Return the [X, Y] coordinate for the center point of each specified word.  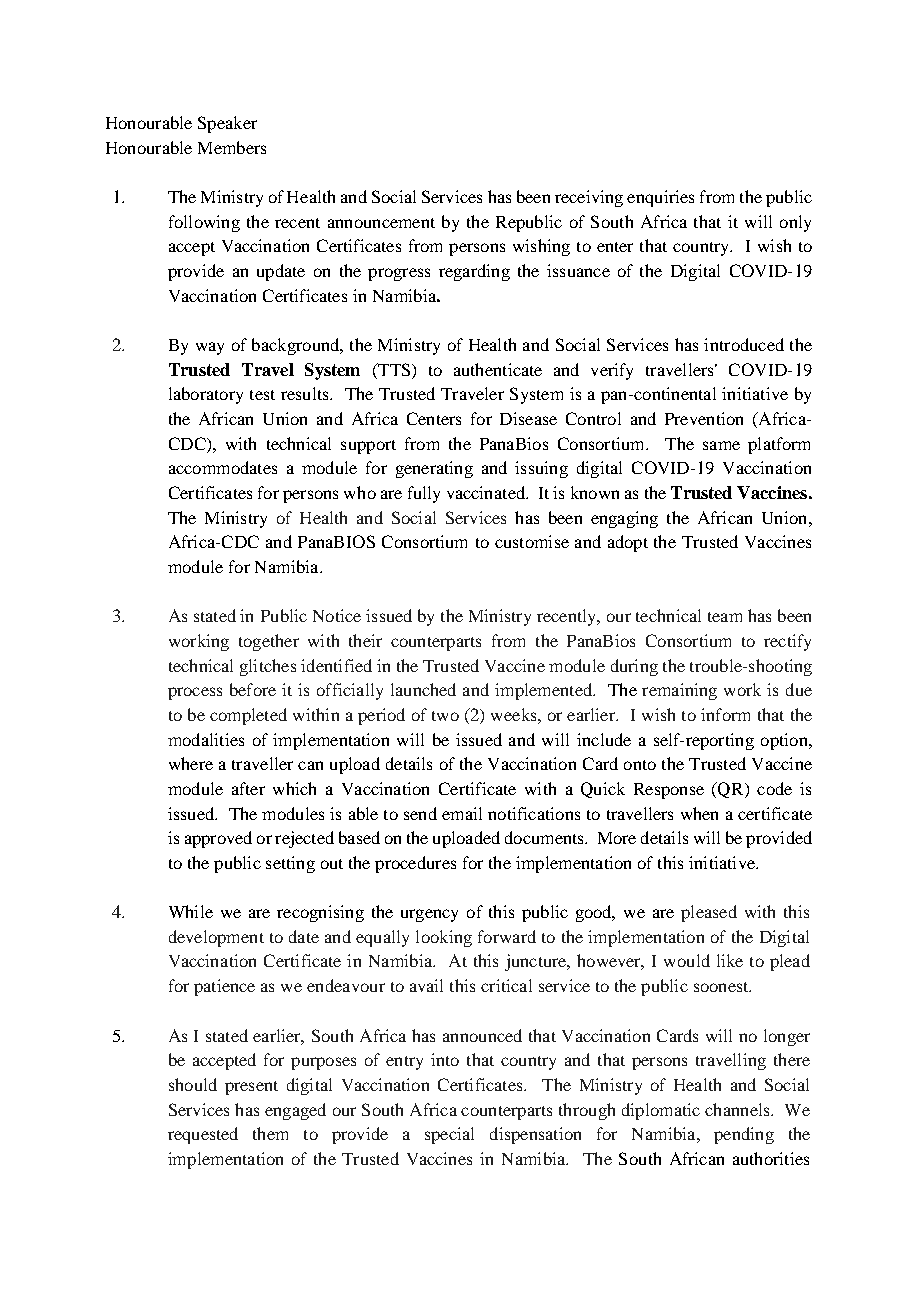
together [269, 642]
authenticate [498, 369]
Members [232, 147]
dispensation [535, 1135]
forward [507, 936]
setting [290, 864]
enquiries [660, 198]
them [270, 1133]
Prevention [704, 418]
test [262, 395]
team [725, 617]
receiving [589, 198]
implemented [544, 691]
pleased [709, 913]
